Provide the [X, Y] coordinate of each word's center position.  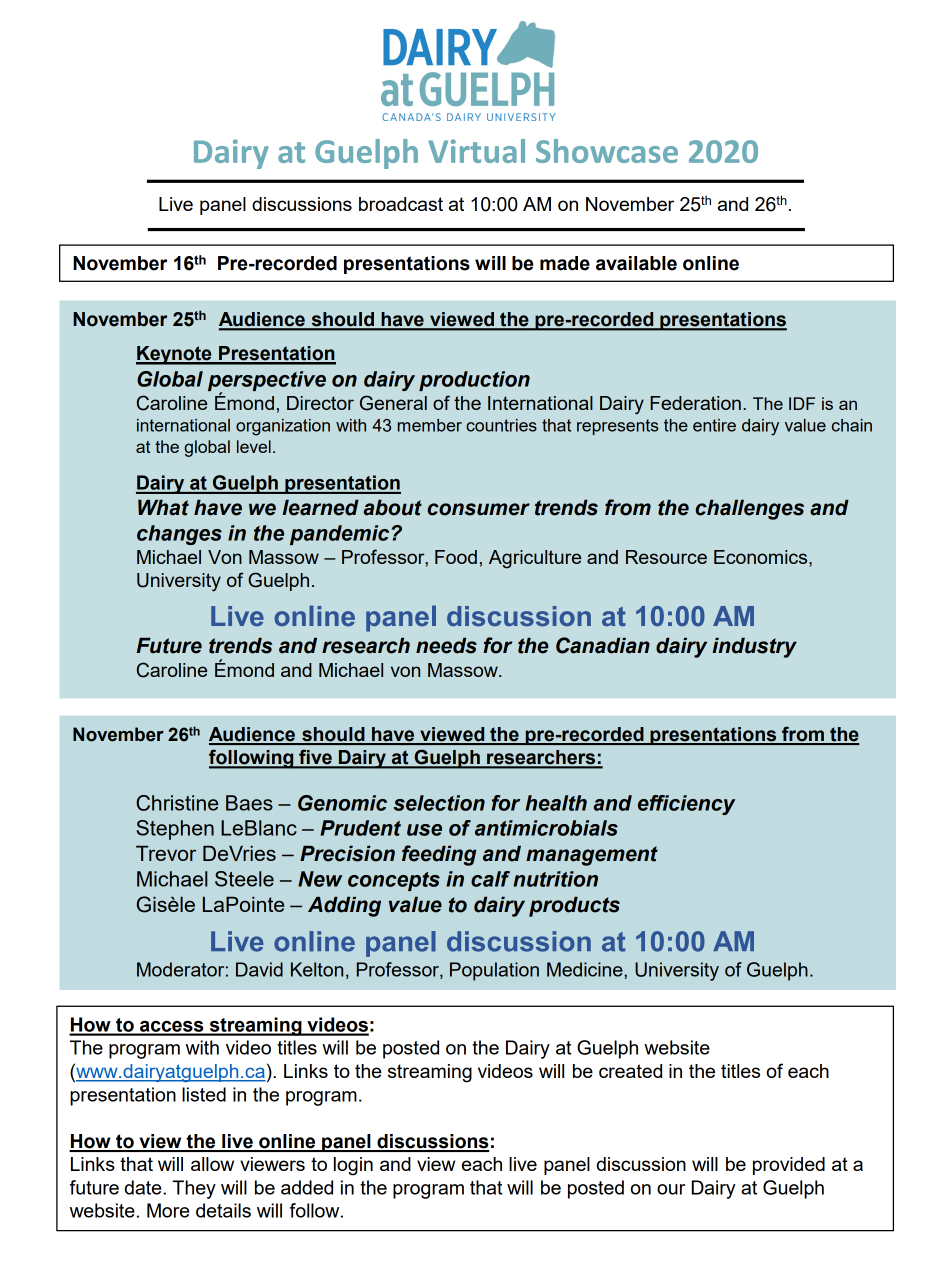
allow [212, 1164]
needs [446, 645]
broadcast [401, 204]
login [353, 1166]
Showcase [607, 151]
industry [754, 647]
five [315, 758]
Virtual [476, 151]
